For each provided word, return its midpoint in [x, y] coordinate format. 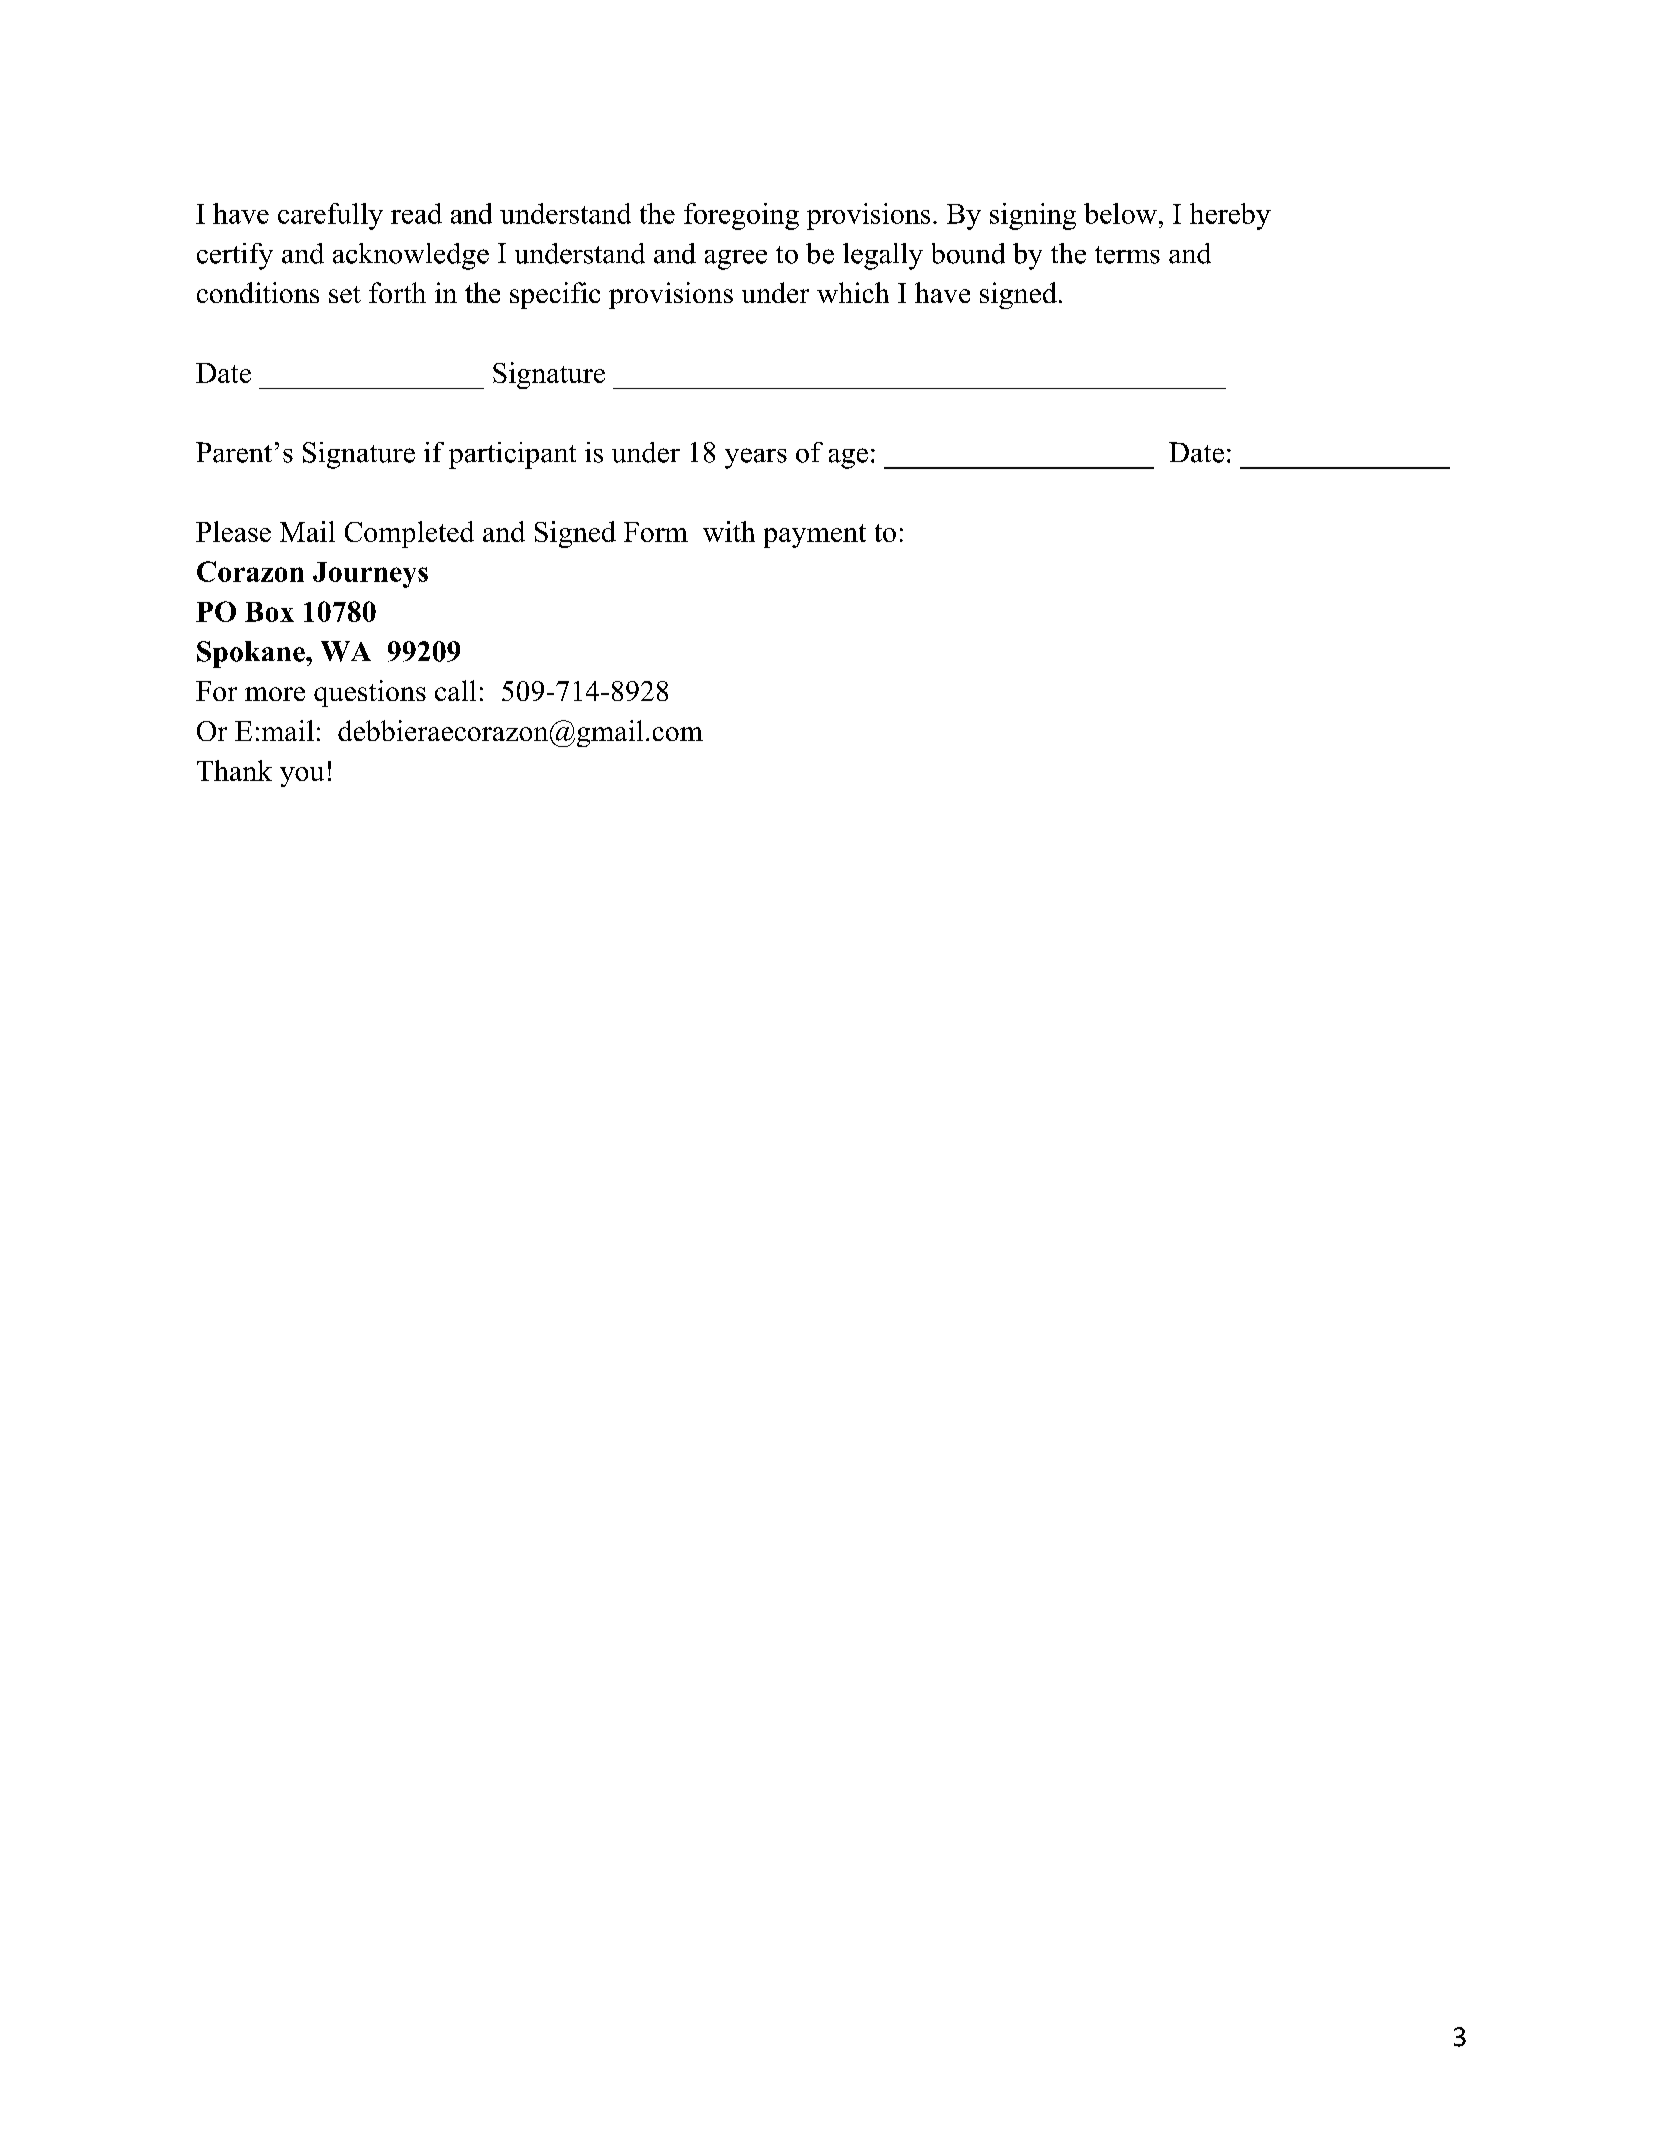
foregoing [741, 216]
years [756, 458]
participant [512, 455]
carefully [330, 216]
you [302, 777]
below [1120, 213]
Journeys [370, 575]
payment [815, 536]
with [729, 531]
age [848, 458]
